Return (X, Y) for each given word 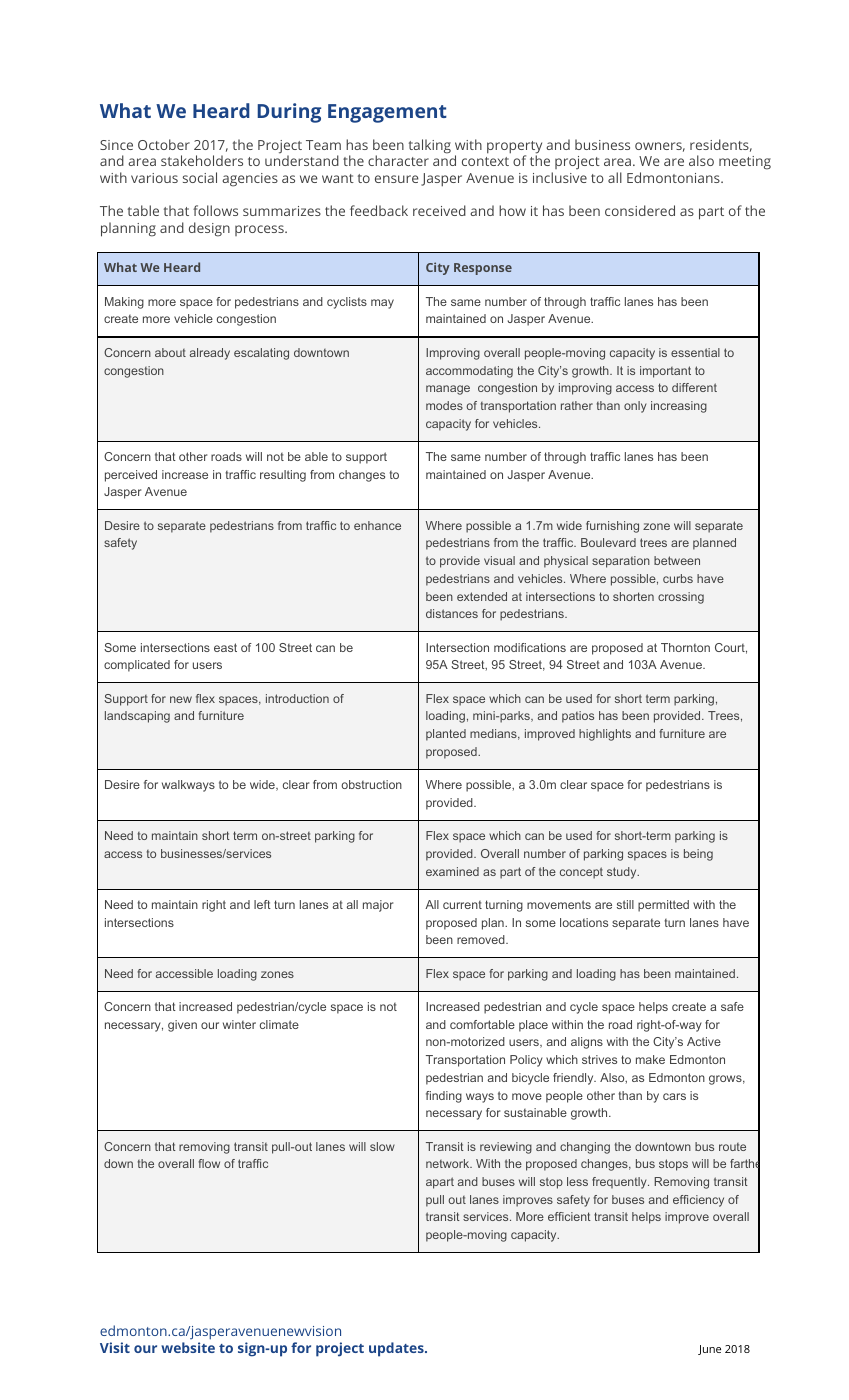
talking (430, 146)
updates (397, 1349)
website (188, 1347)
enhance (377, 525)
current (462, 905)
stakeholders (202, 160)
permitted (663, 906)
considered (640, 210)
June (709, 1350)
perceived (131, 476)
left (262, 904)
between (677, 560)
